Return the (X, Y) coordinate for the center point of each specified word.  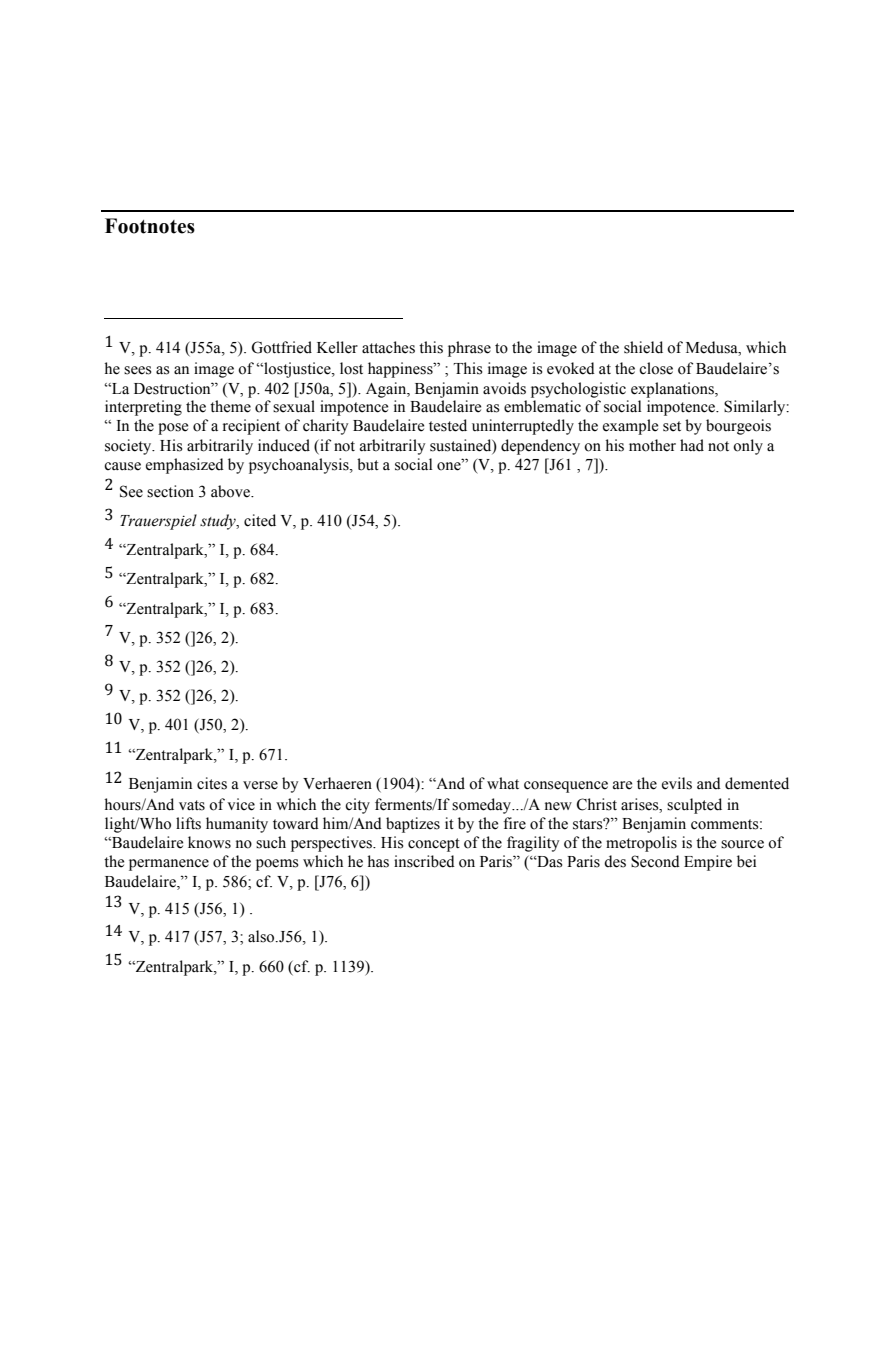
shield (643, 347)
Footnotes (150, 226)
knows (209, 842)
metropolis (641, 844)
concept (434, 845)
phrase (469, 349)
